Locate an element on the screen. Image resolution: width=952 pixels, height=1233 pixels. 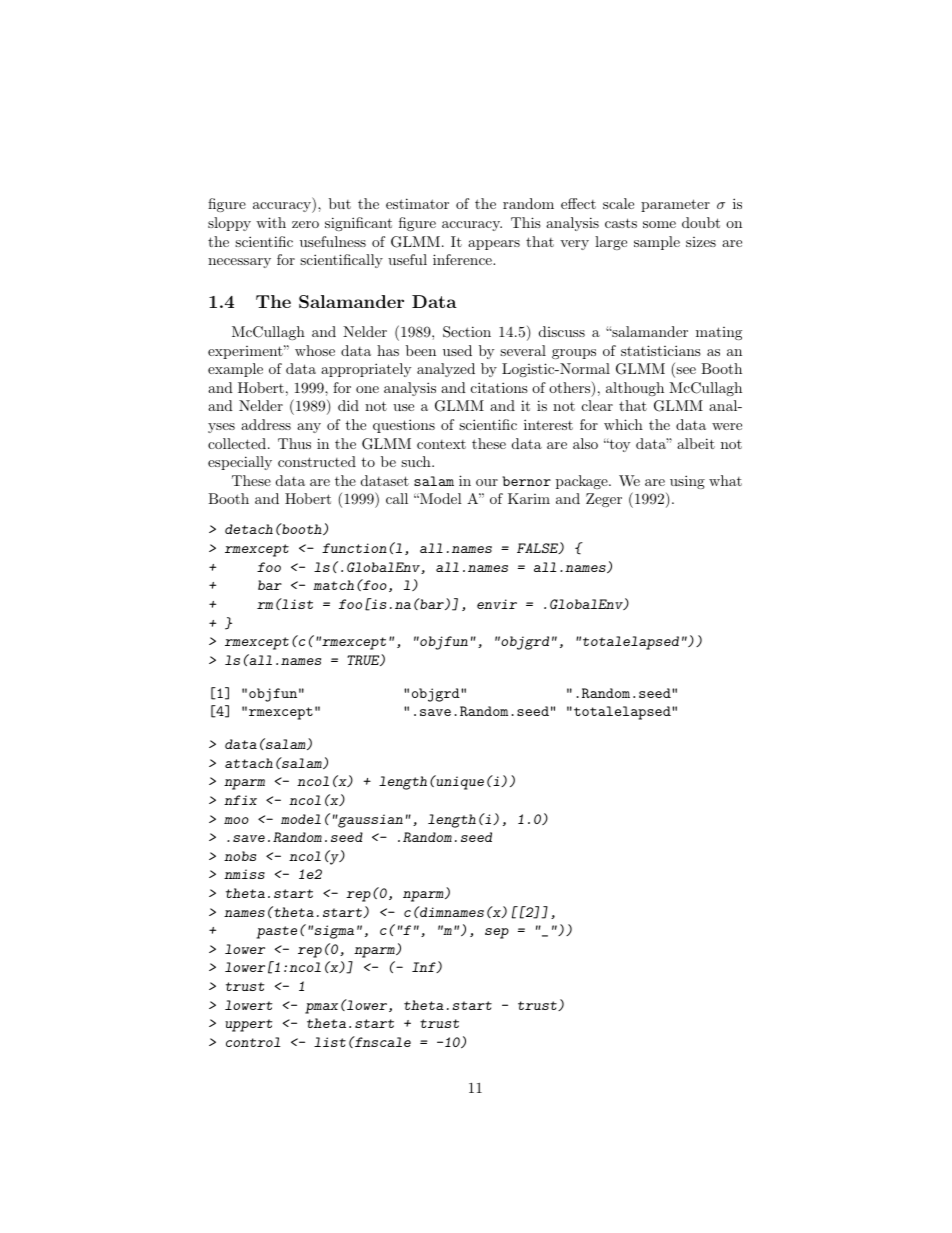
control is located at coordinates (253, 1042).
